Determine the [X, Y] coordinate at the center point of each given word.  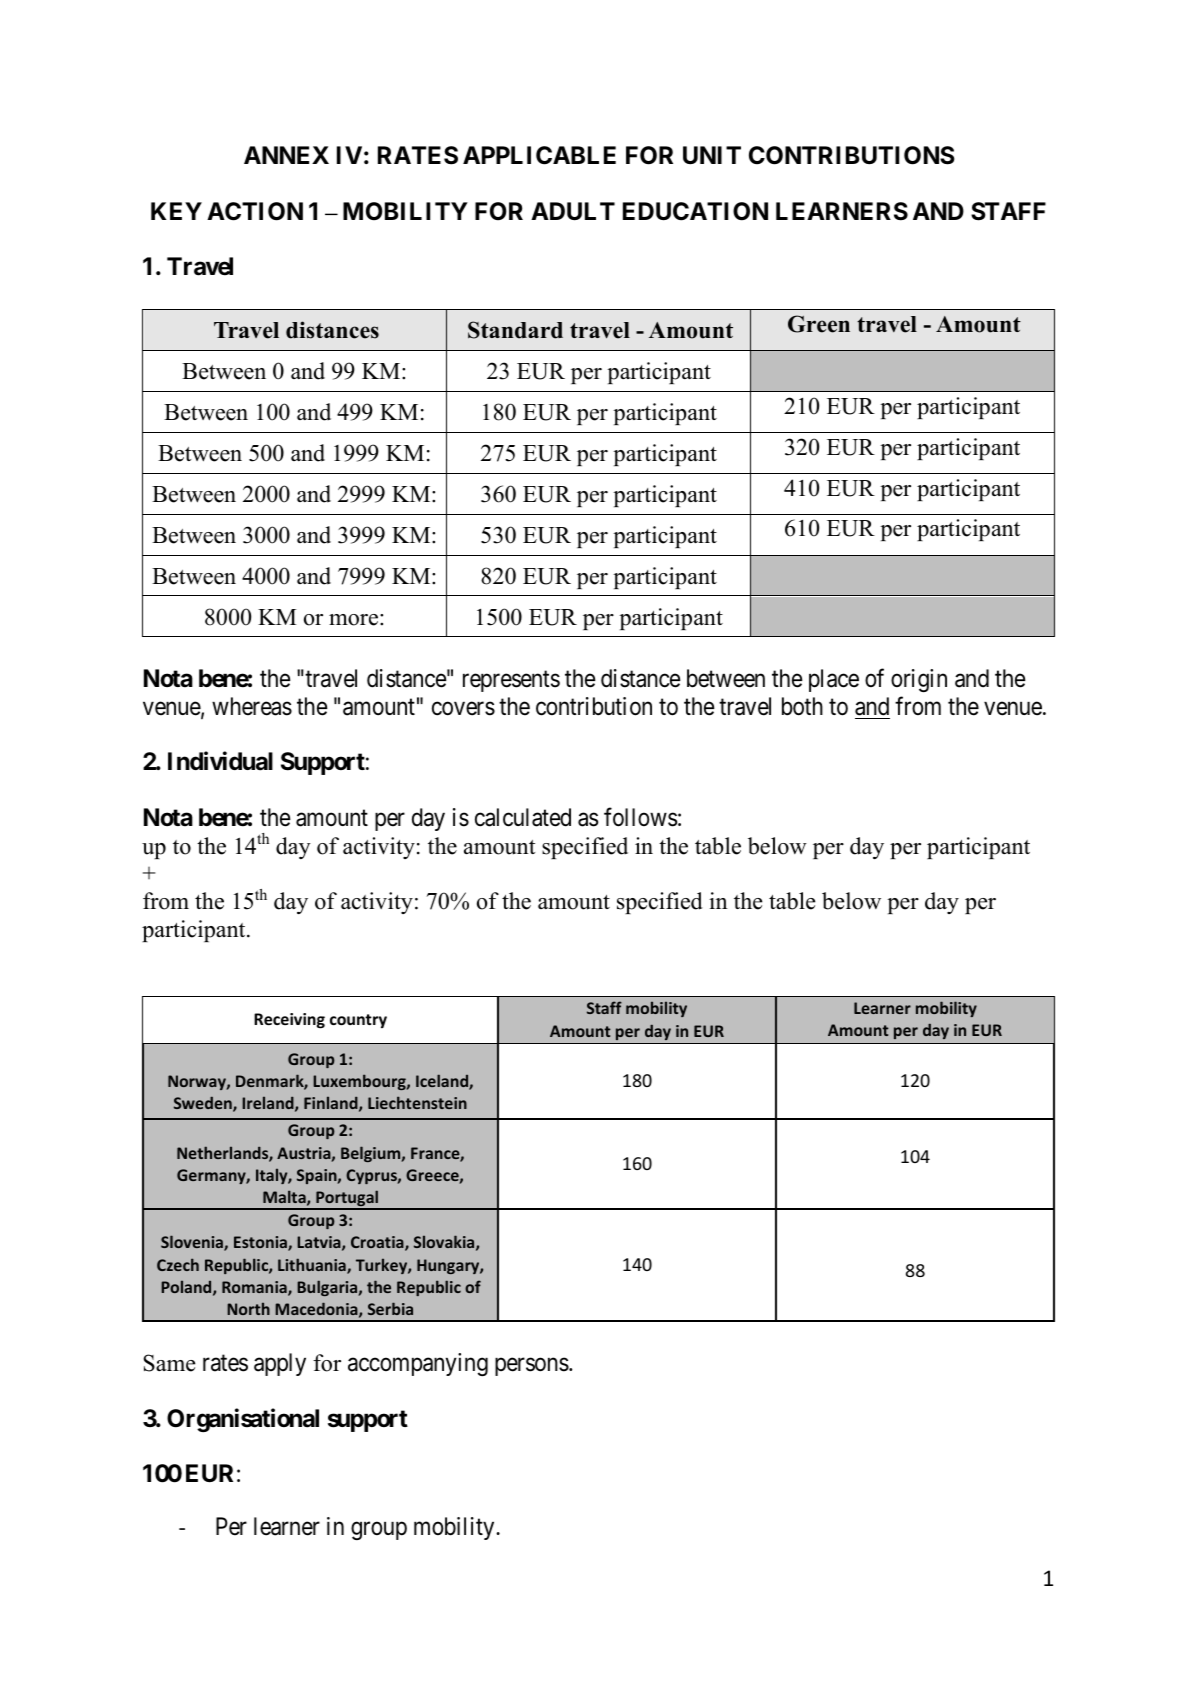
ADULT [573, 211]
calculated [523, 817]
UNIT [712, 155]
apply [280, 1364]
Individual [220, 761]
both [802, 706]
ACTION [255, 211]
